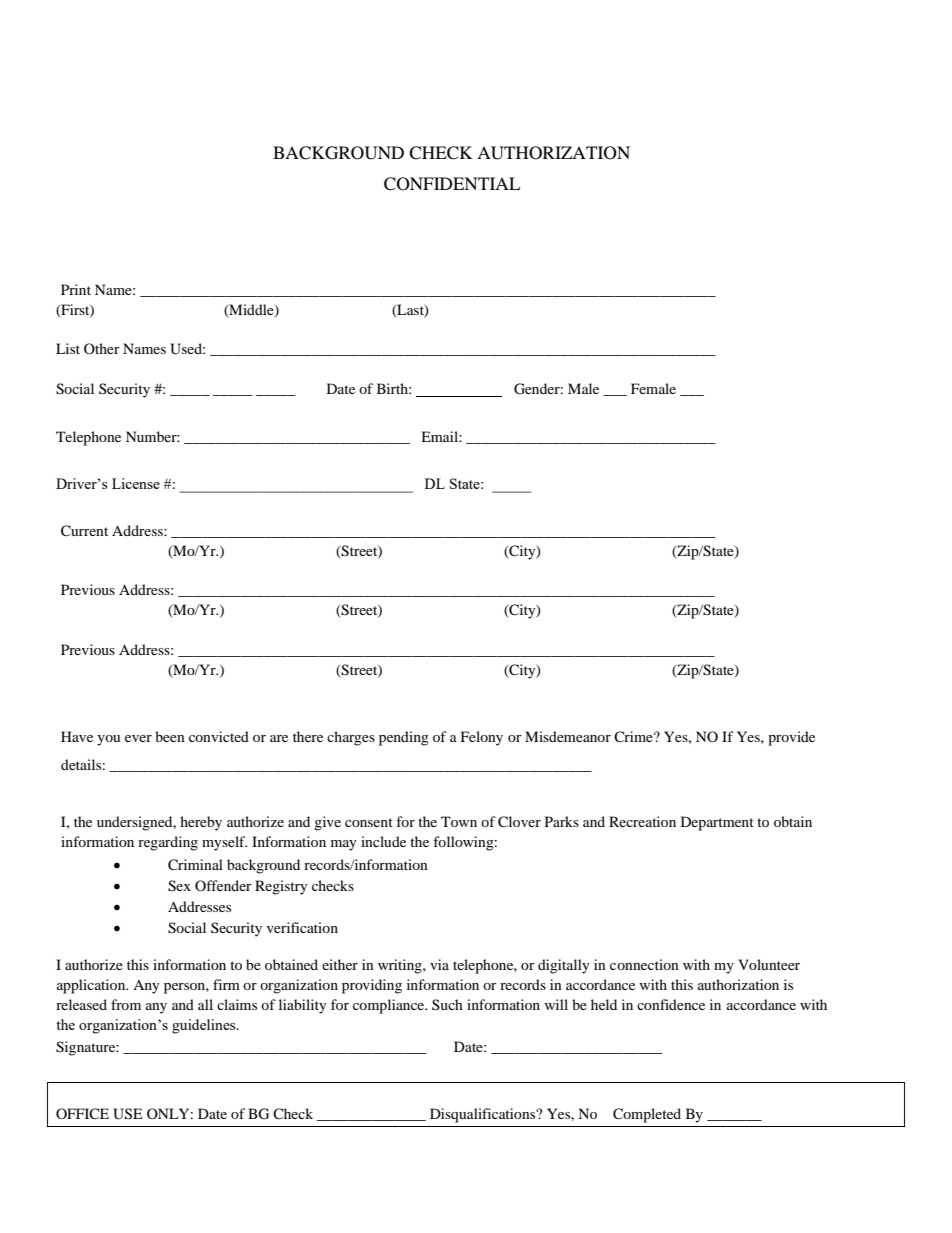  Describe the element at coordinates (76, 289) in the page. I see `Print` at that location.
